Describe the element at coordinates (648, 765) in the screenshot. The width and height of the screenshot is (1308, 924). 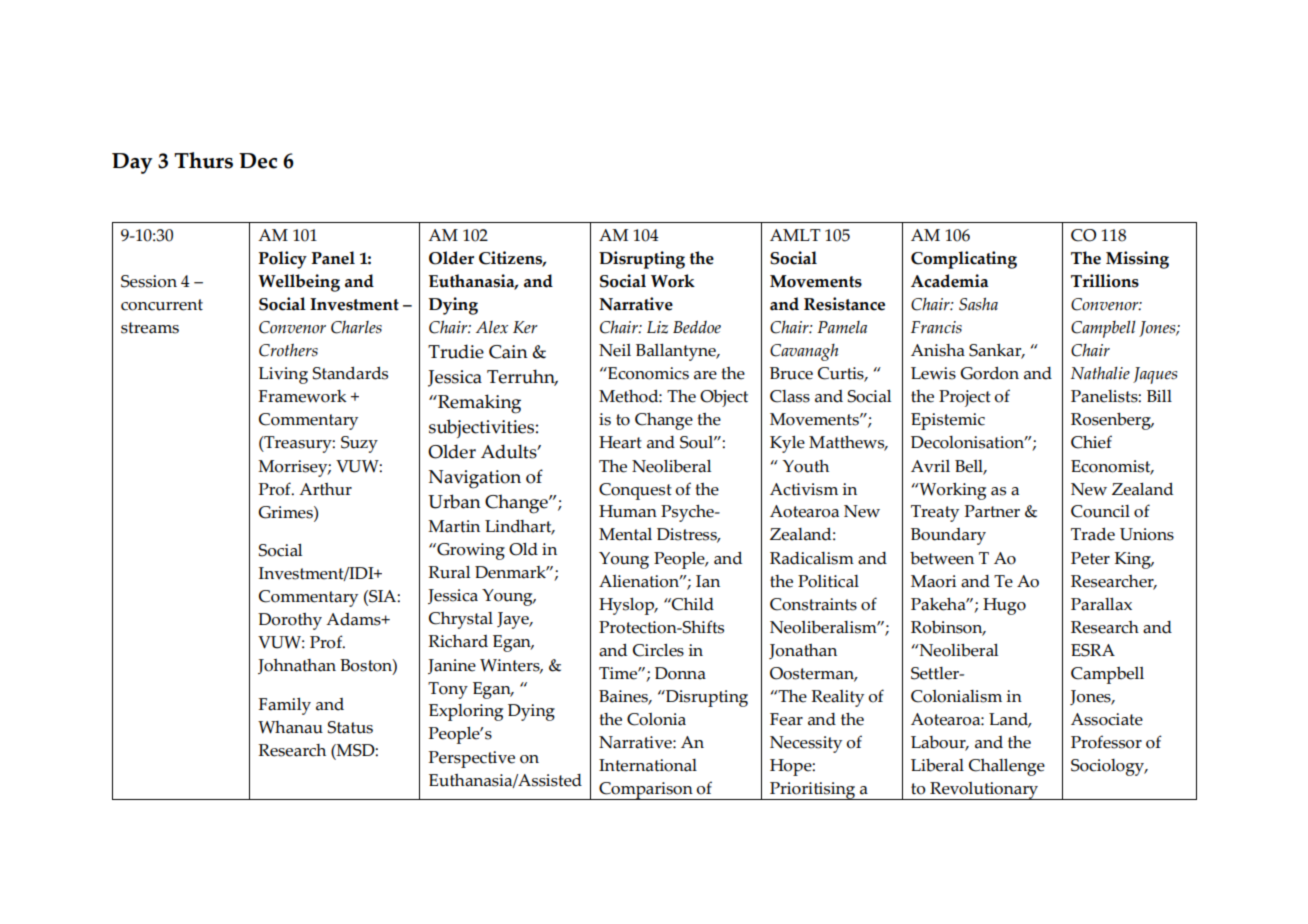
I see `International` at that location.
